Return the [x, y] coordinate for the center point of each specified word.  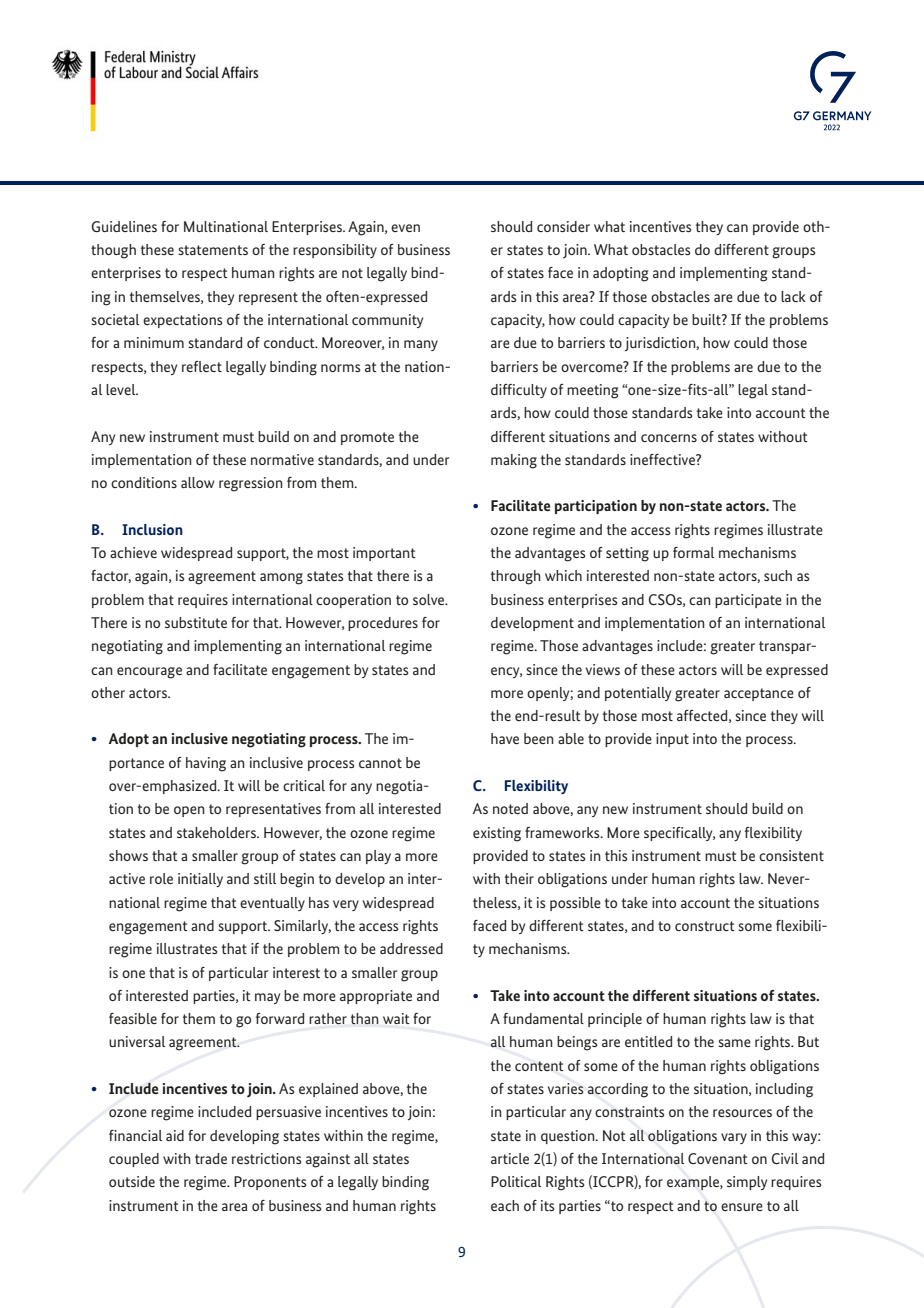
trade [211, 1158]
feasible [133, 1018]
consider [563, 226]
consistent [791, 855]
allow [198, 482]
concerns [669, 438]
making [514, 461]
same [734, 1043]
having [206, 764]
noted [510, 808]
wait [396, 1018]
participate [748, 601]
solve [430, 599]
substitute [196, 622]
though [113, 251]
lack [793, 296]
